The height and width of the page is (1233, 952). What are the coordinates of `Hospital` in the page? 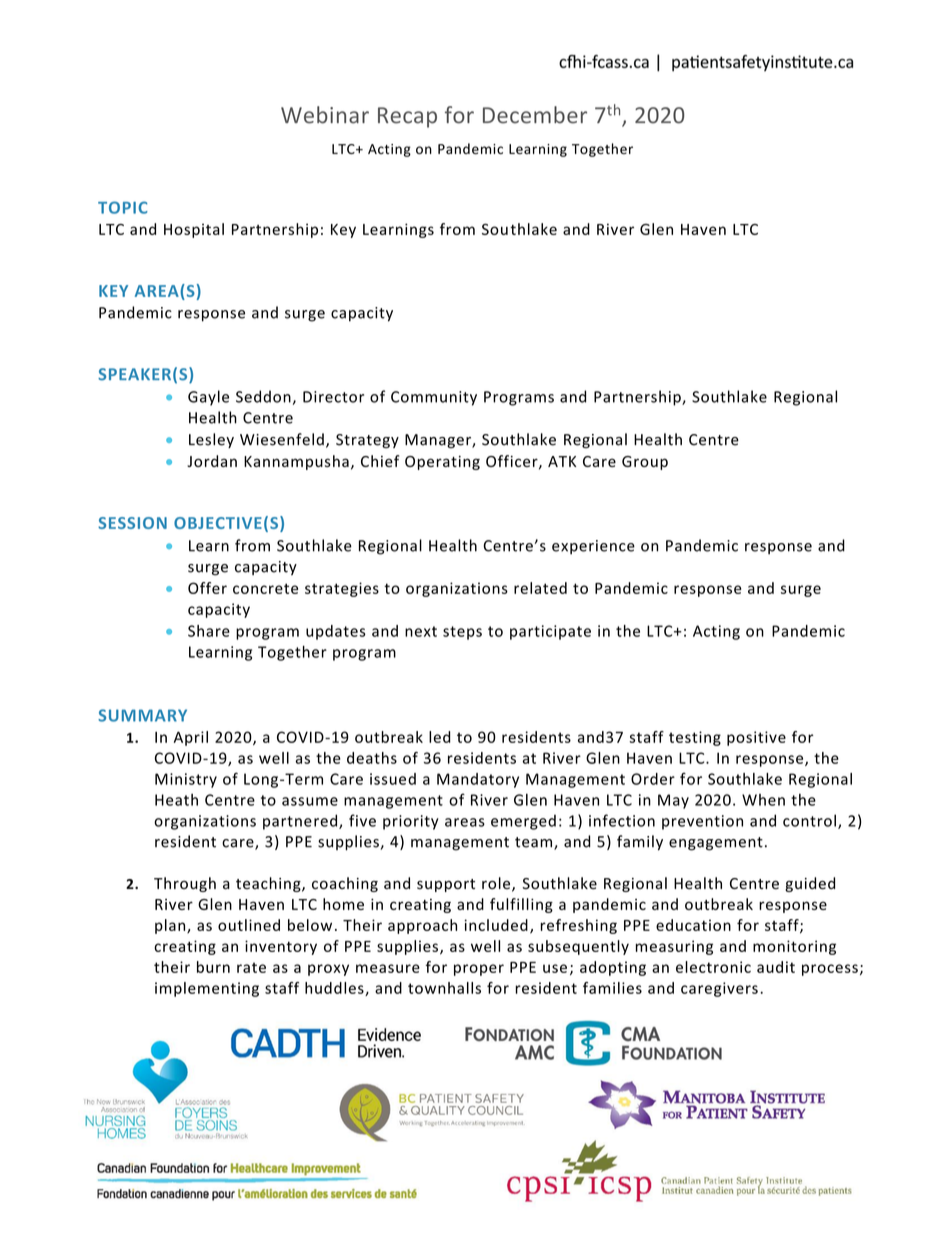 It's located at (194, 230).
